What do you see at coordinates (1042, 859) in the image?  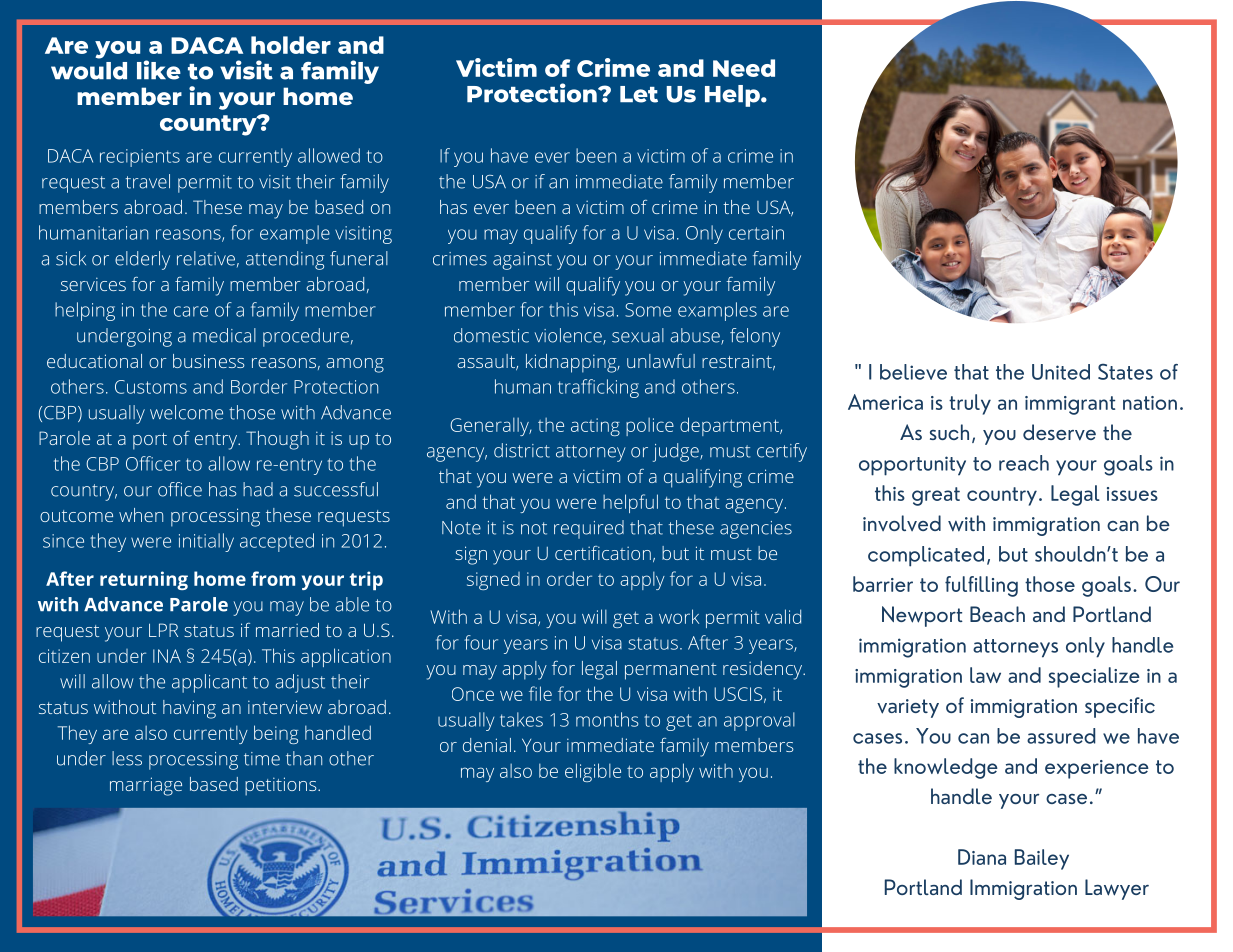 I see `Bailey` at bounding box center [1042, 859].
